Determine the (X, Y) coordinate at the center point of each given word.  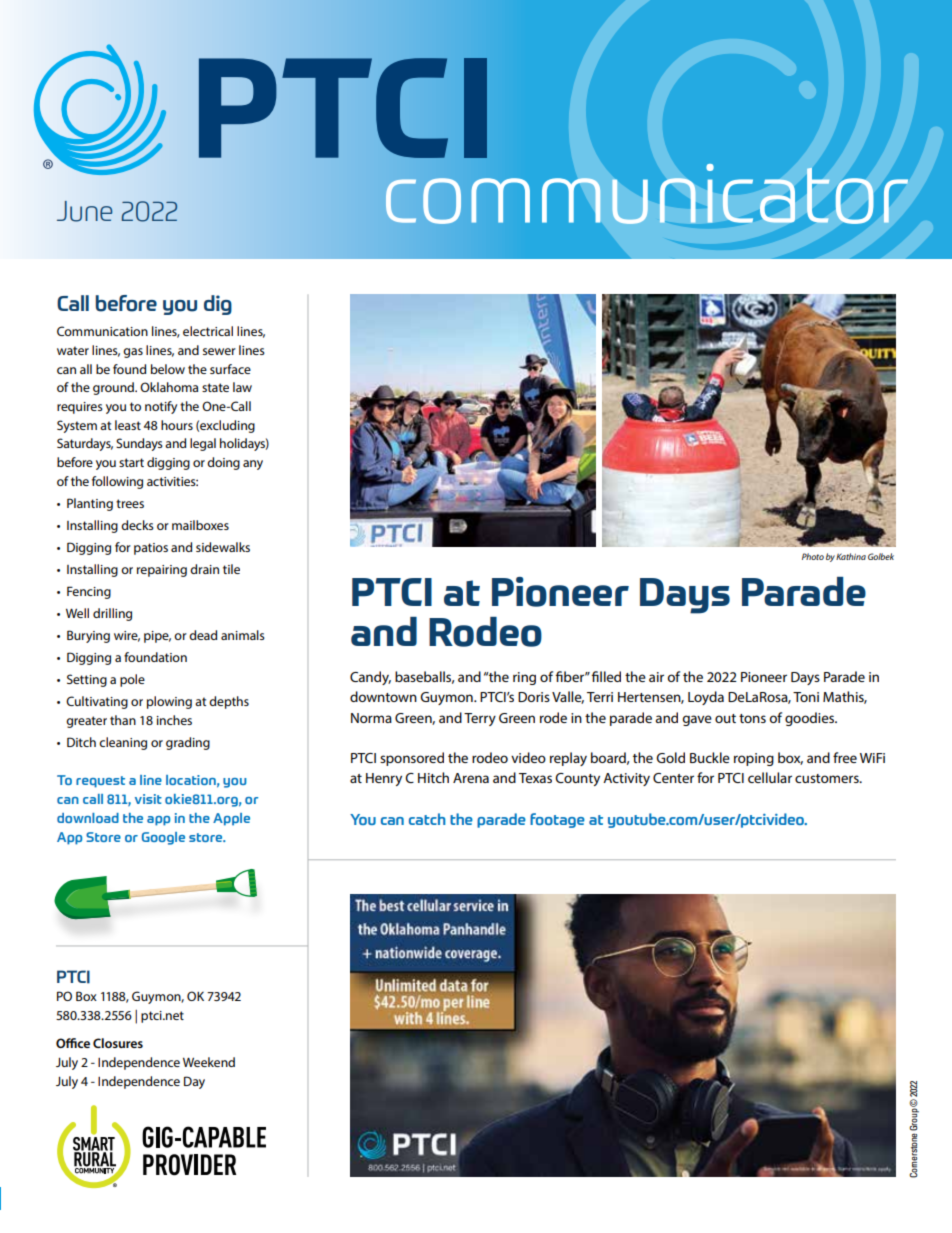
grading (188, 743)
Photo (813, 556)
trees (130, 503)
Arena (471, 778)
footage (557, 820)
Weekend (209, 1062)
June (84, 211)
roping (754, 759)
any (253, 465)
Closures (118, 1043)
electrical (208, 331)
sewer (219, 351)
